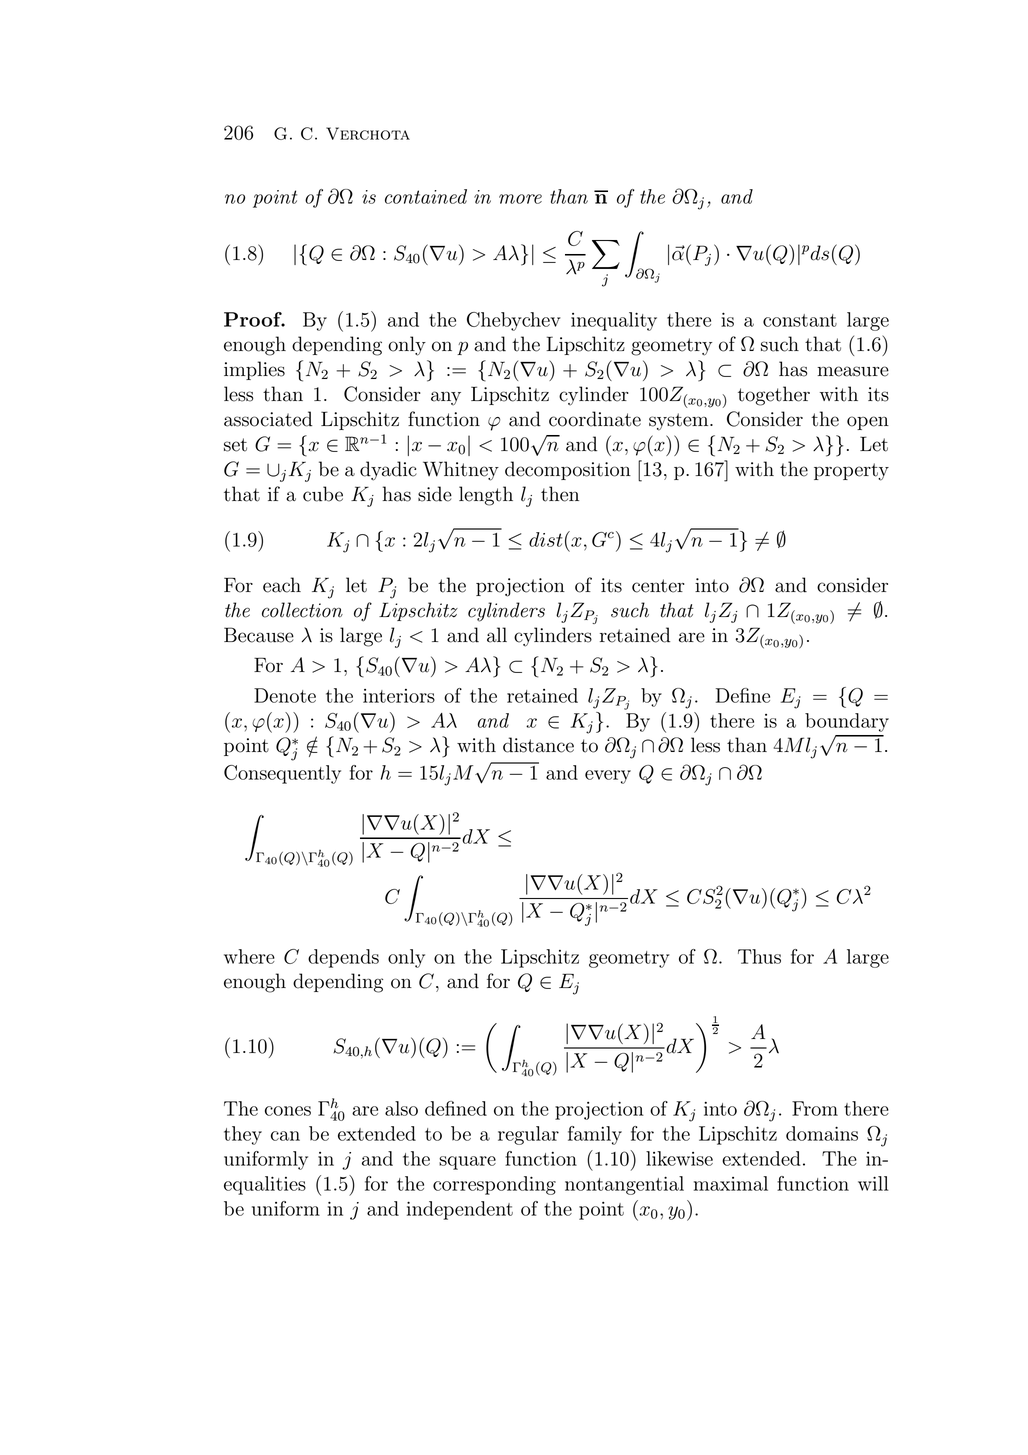 The height and width of the image is (1455, 1028). Describe the element at coordinates (851, 472) in the image. I see `property` at that location.
